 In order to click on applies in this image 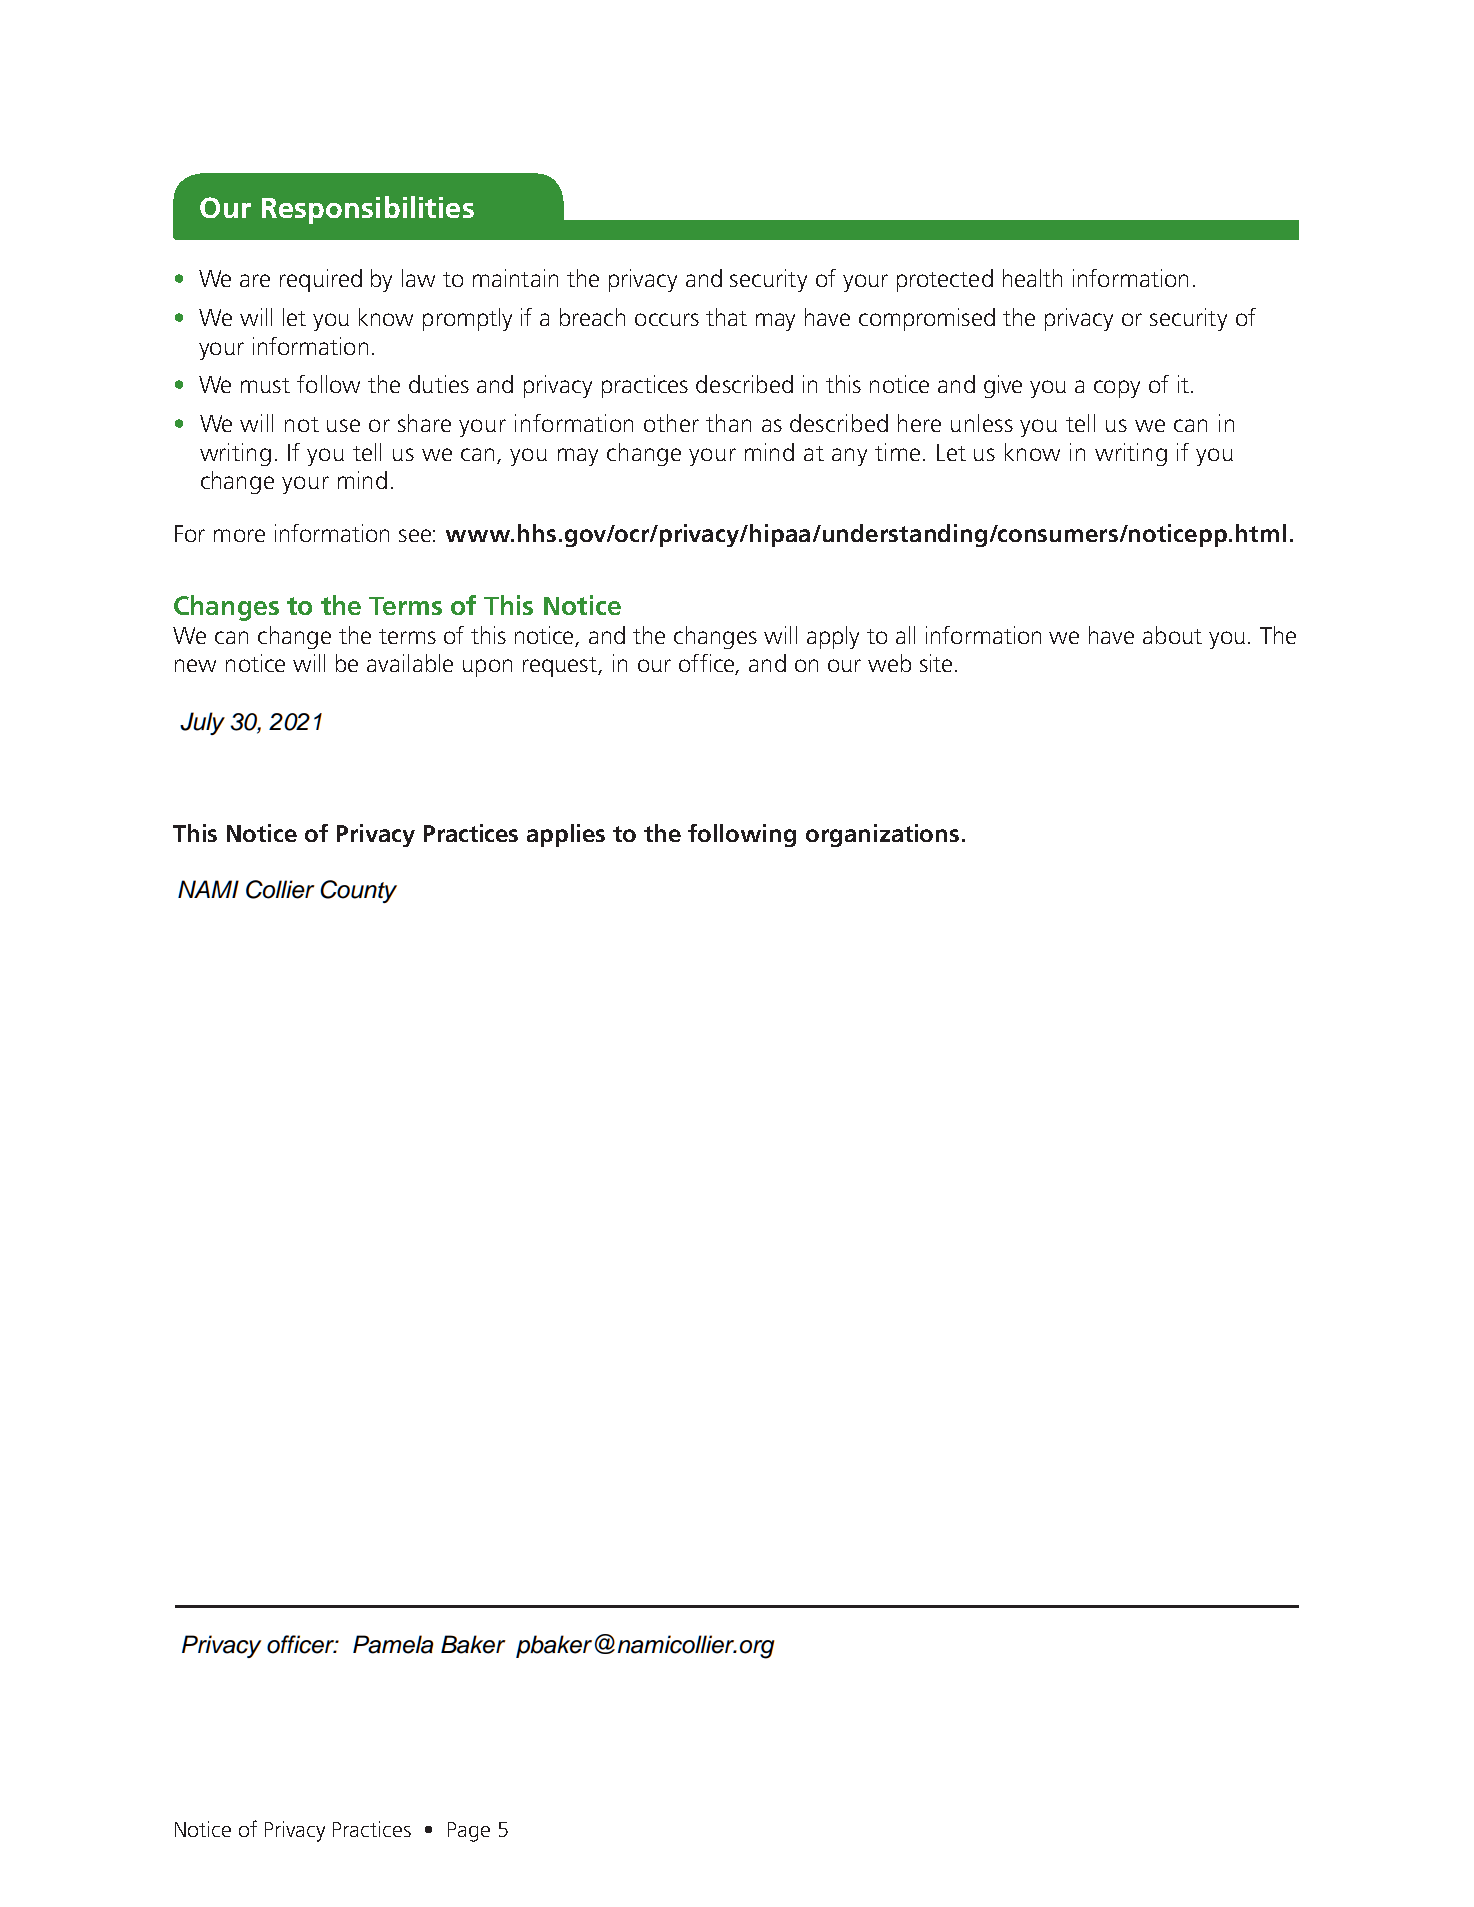, I will do `click(566, 835)`.
